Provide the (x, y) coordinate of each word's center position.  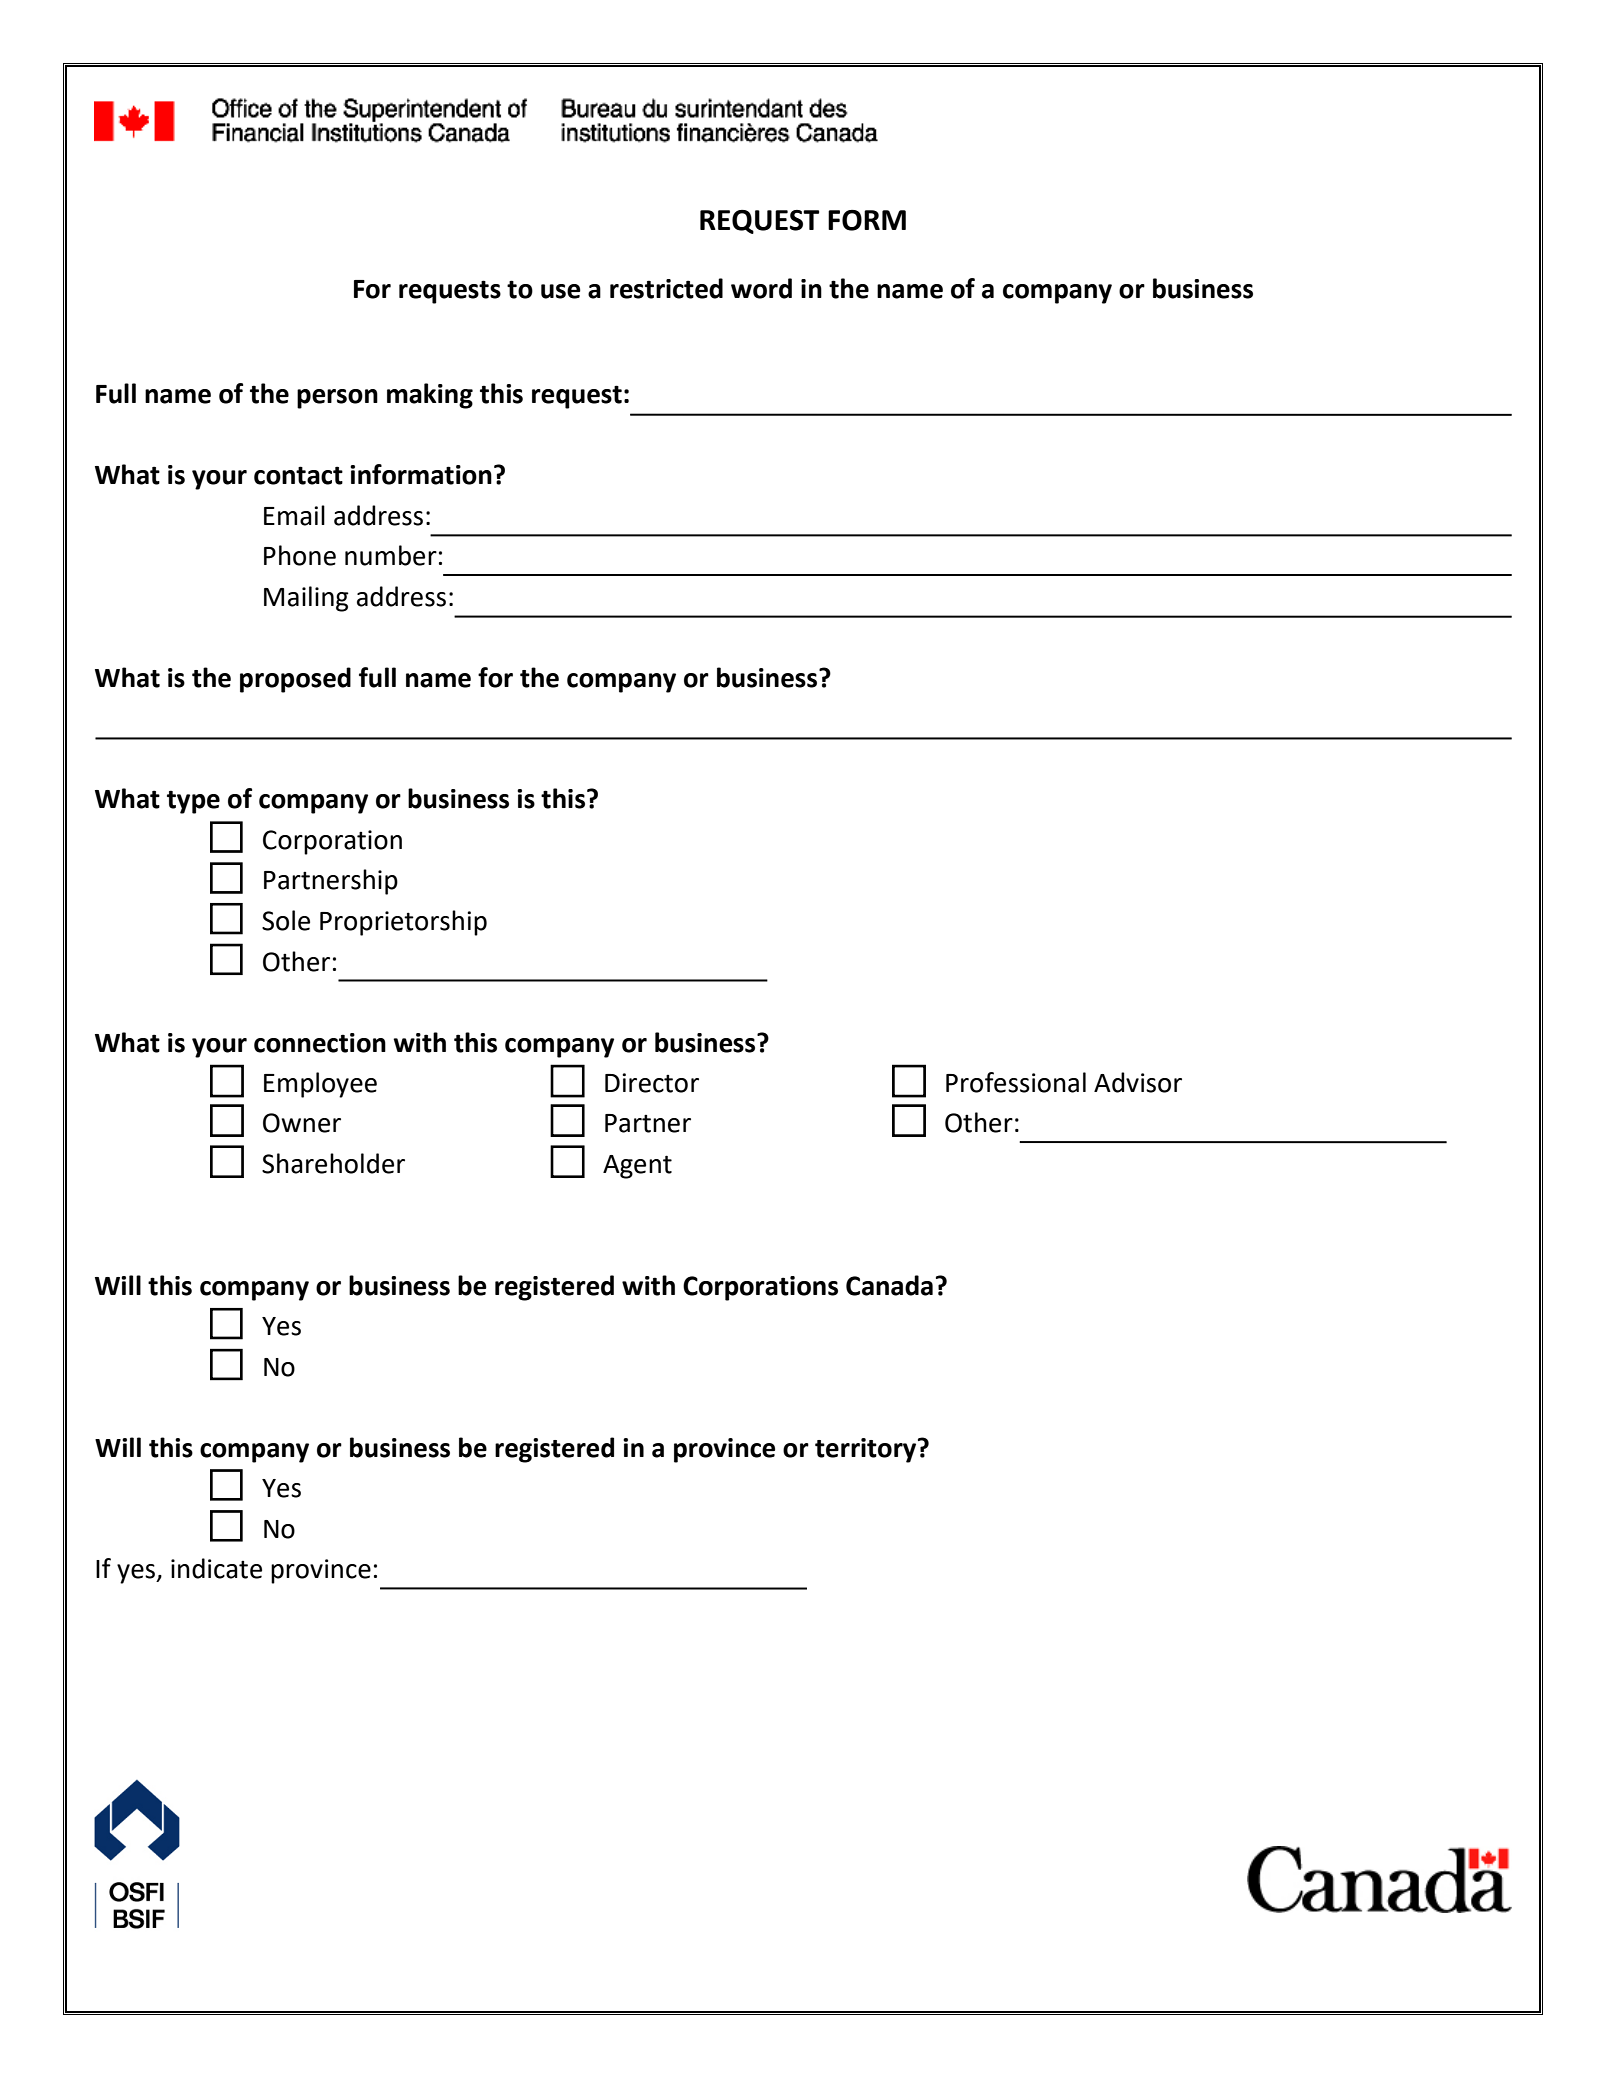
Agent (637, 1167)
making (430, 396)
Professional (1016, 1082)
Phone (300, 555)
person (337, 399)
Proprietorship (403, 923)
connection (320, 1043)
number (391, 555)
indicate (216, 1568)
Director (652, 1083)
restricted (666, 288)
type (193, 802)
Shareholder (333, 1163)
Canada (889, 1285)
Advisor (1138, 1082)
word (761, 288)
